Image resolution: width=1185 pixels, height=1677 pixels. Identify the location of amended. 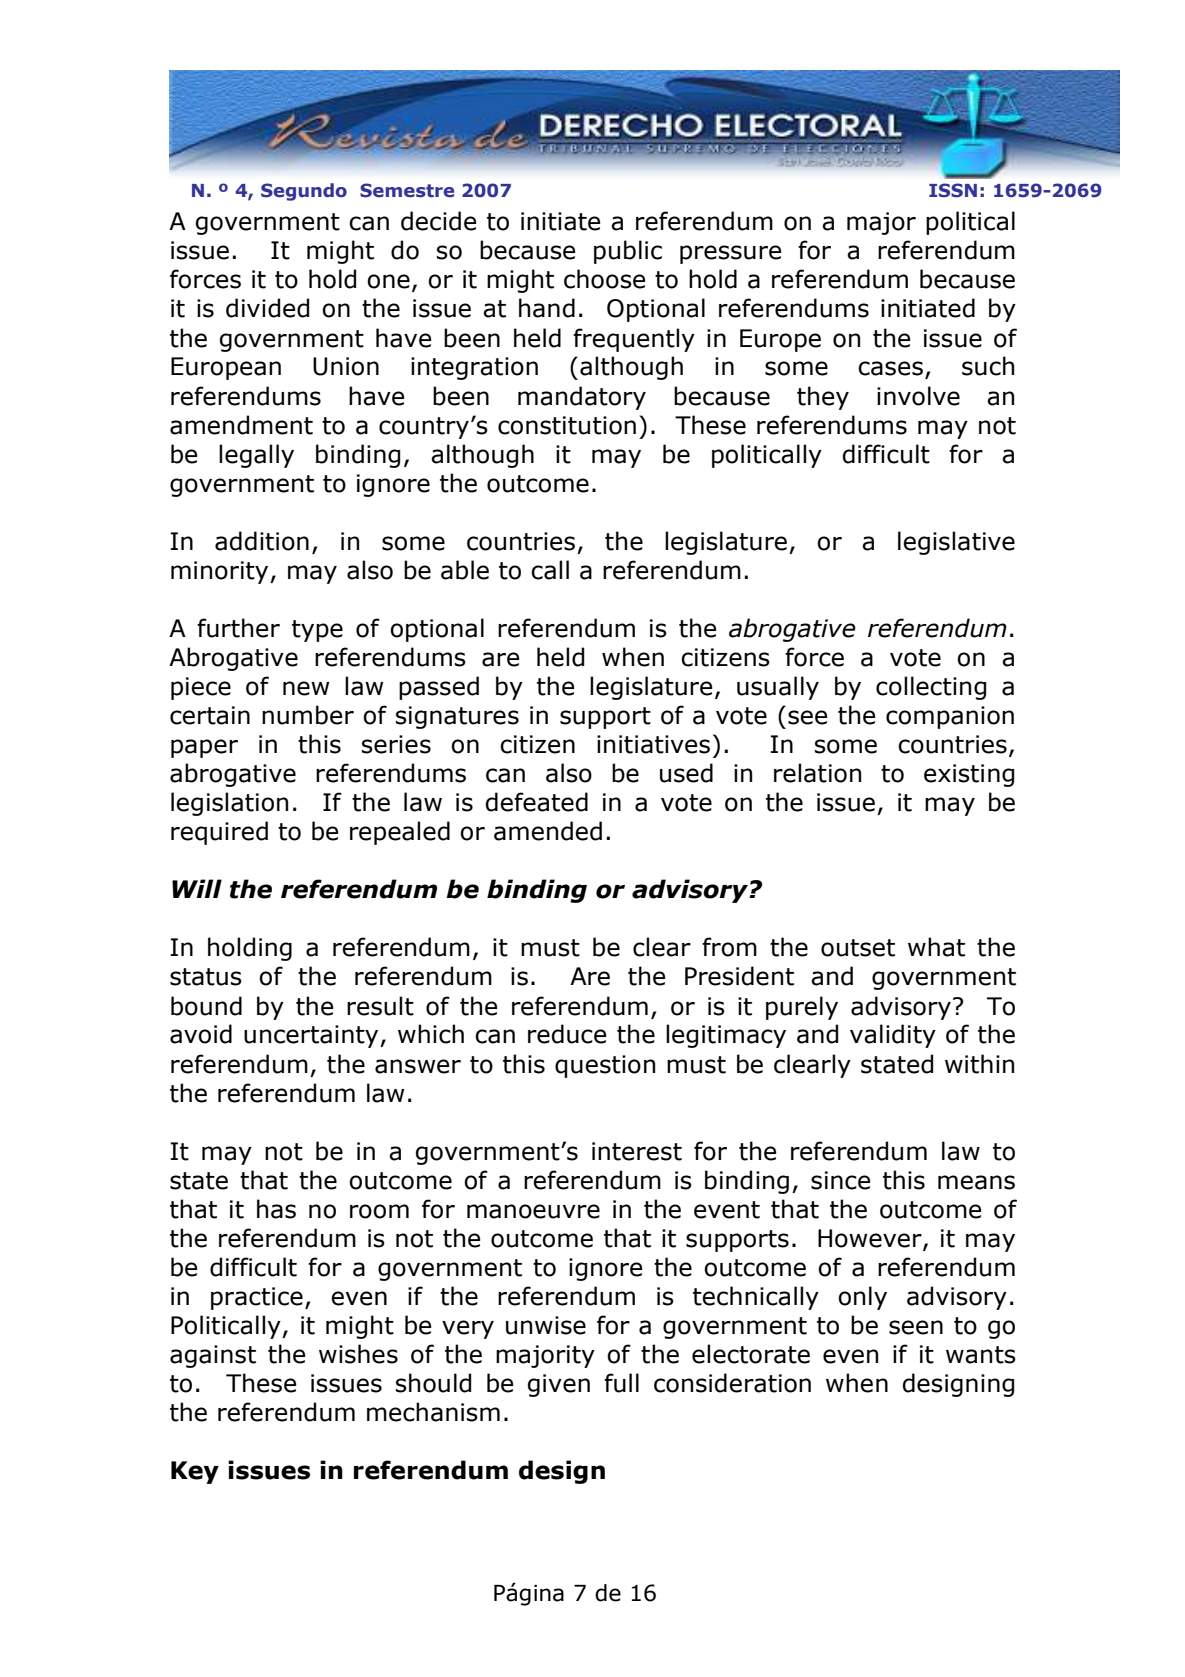
(548, 831).
